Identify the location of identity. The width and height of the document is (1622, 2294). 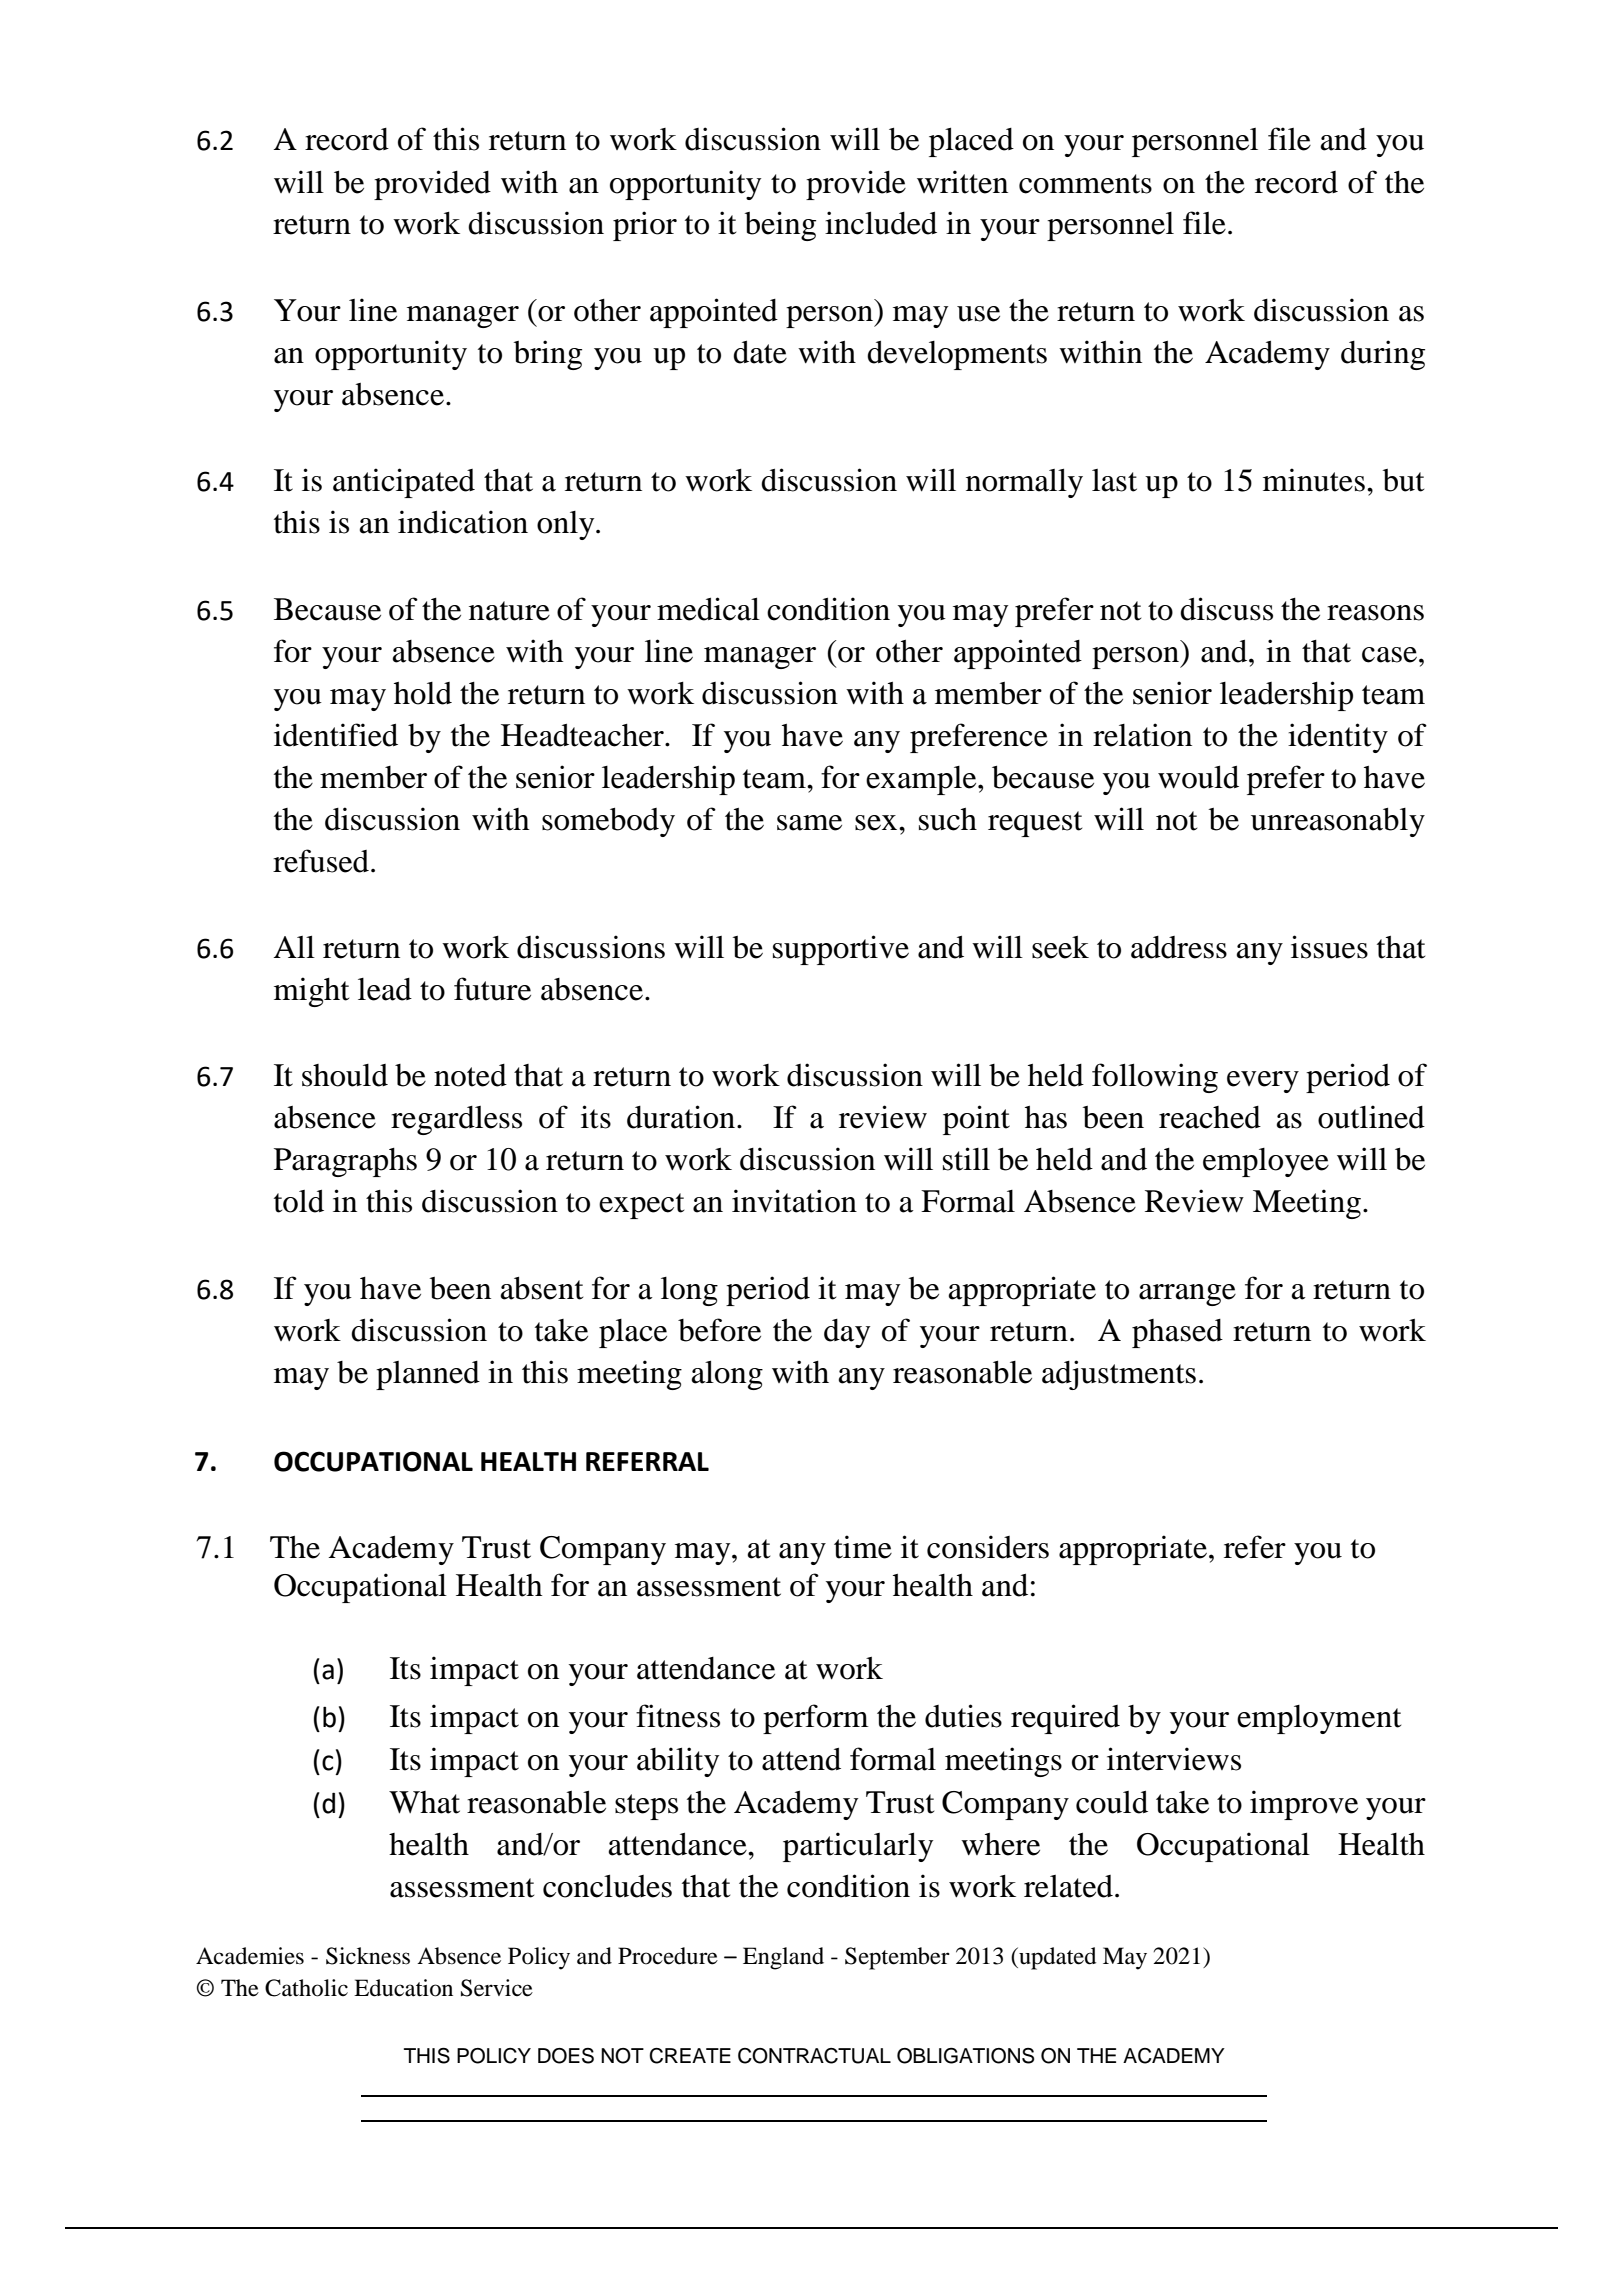
(1338, 738).
